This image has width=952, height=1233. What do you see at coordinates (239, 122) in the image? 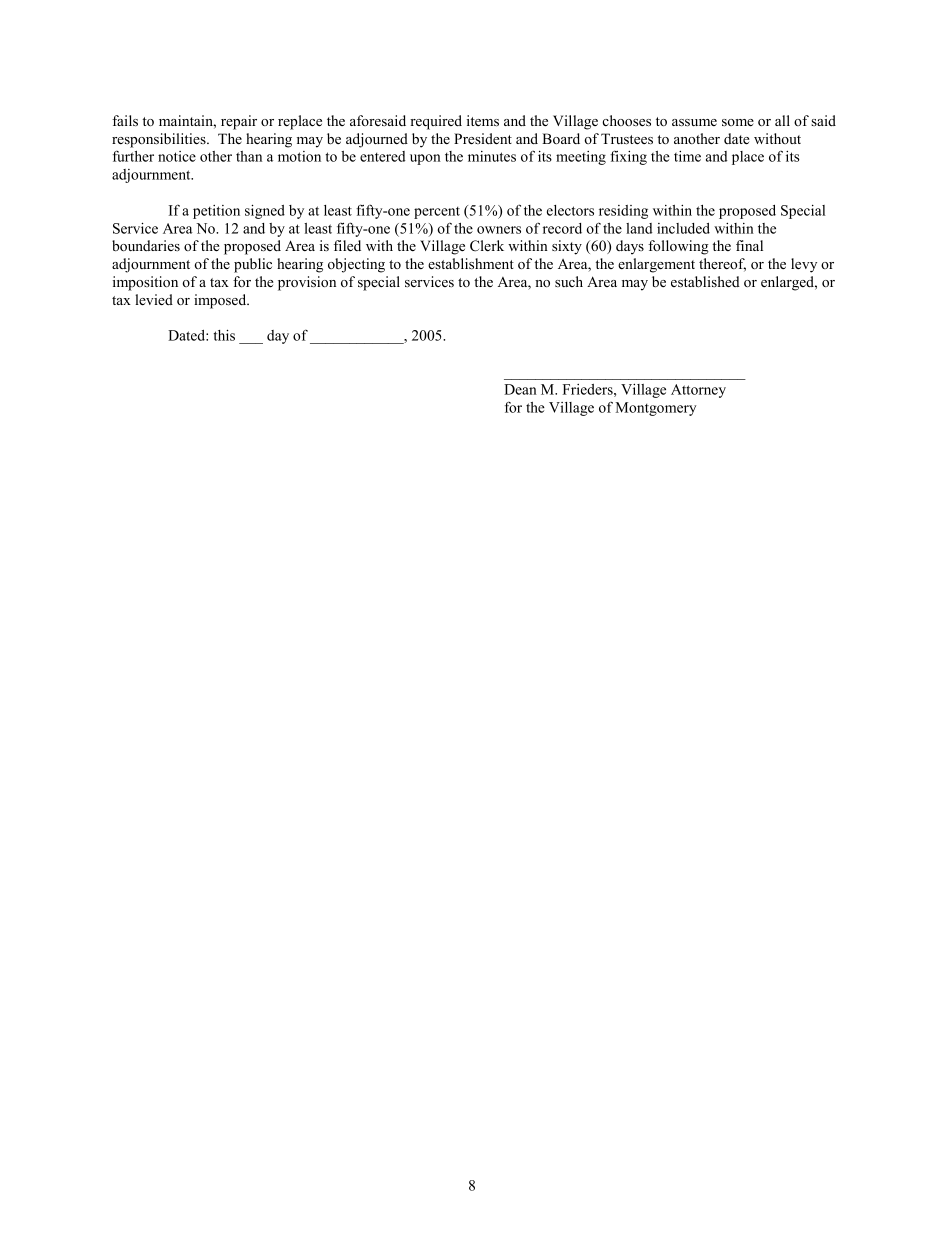
I see `repair` at bounding box center [239, 122].
